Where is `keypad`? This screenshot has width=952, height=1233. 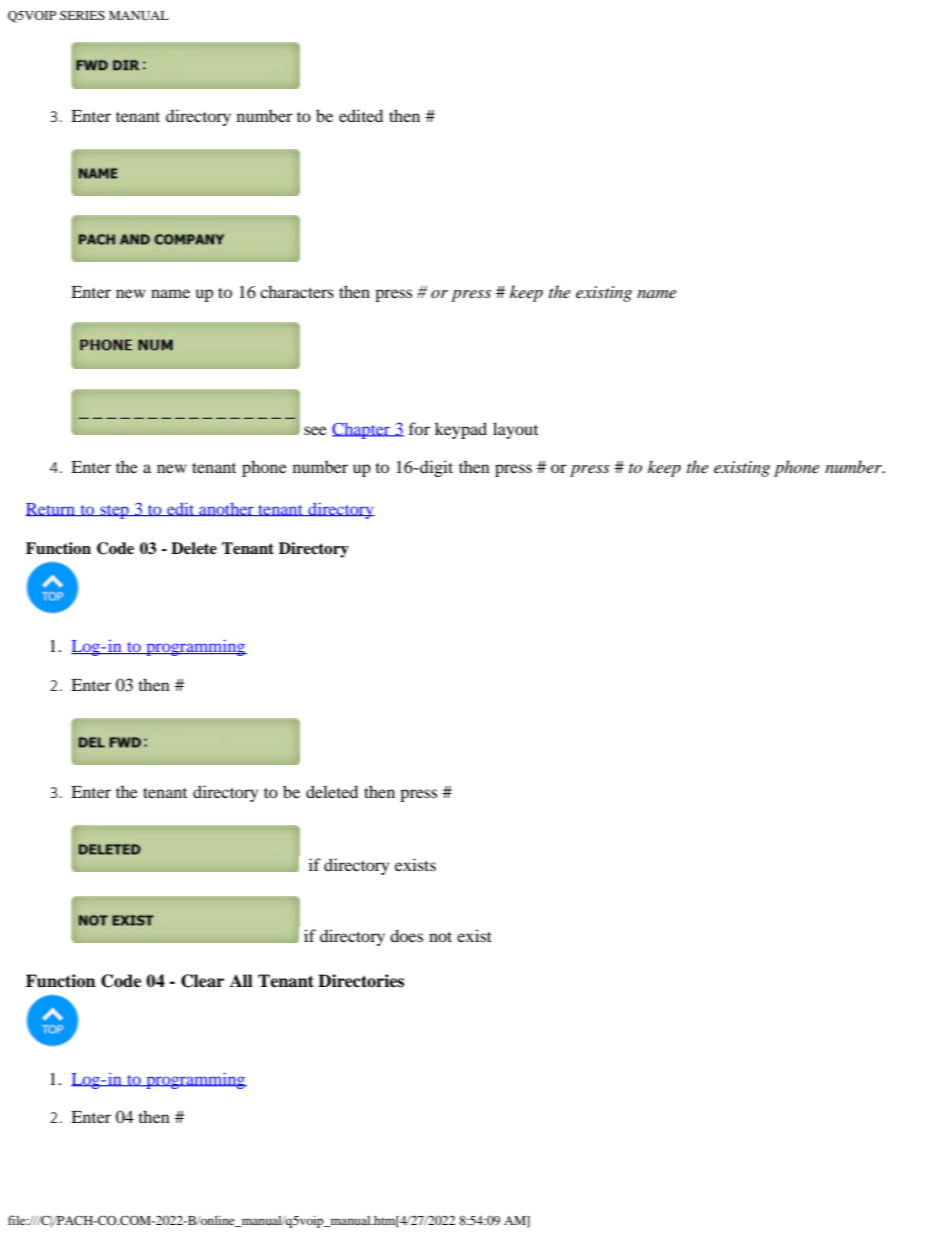
keypad is located at coordinates (461, 430).
